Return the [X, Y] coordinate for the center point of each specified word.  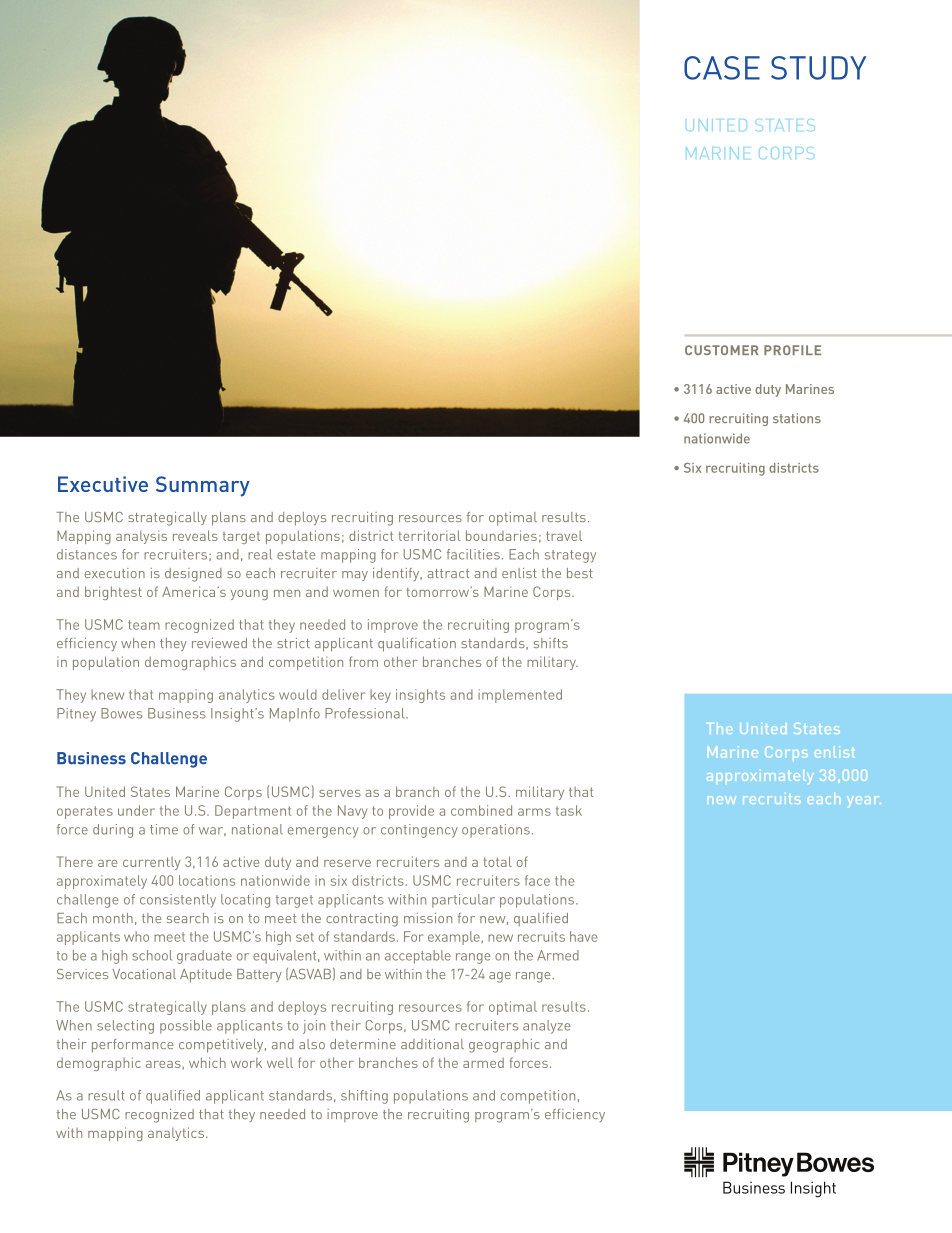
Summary [203, 486]
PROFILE [792, 350]
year [864, 801]
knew [107, 694]
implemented [520, 696]
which [207, 1062]
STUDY [818, 68]
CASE [722, 68]
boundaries [501, 535]
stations [797, 418]
